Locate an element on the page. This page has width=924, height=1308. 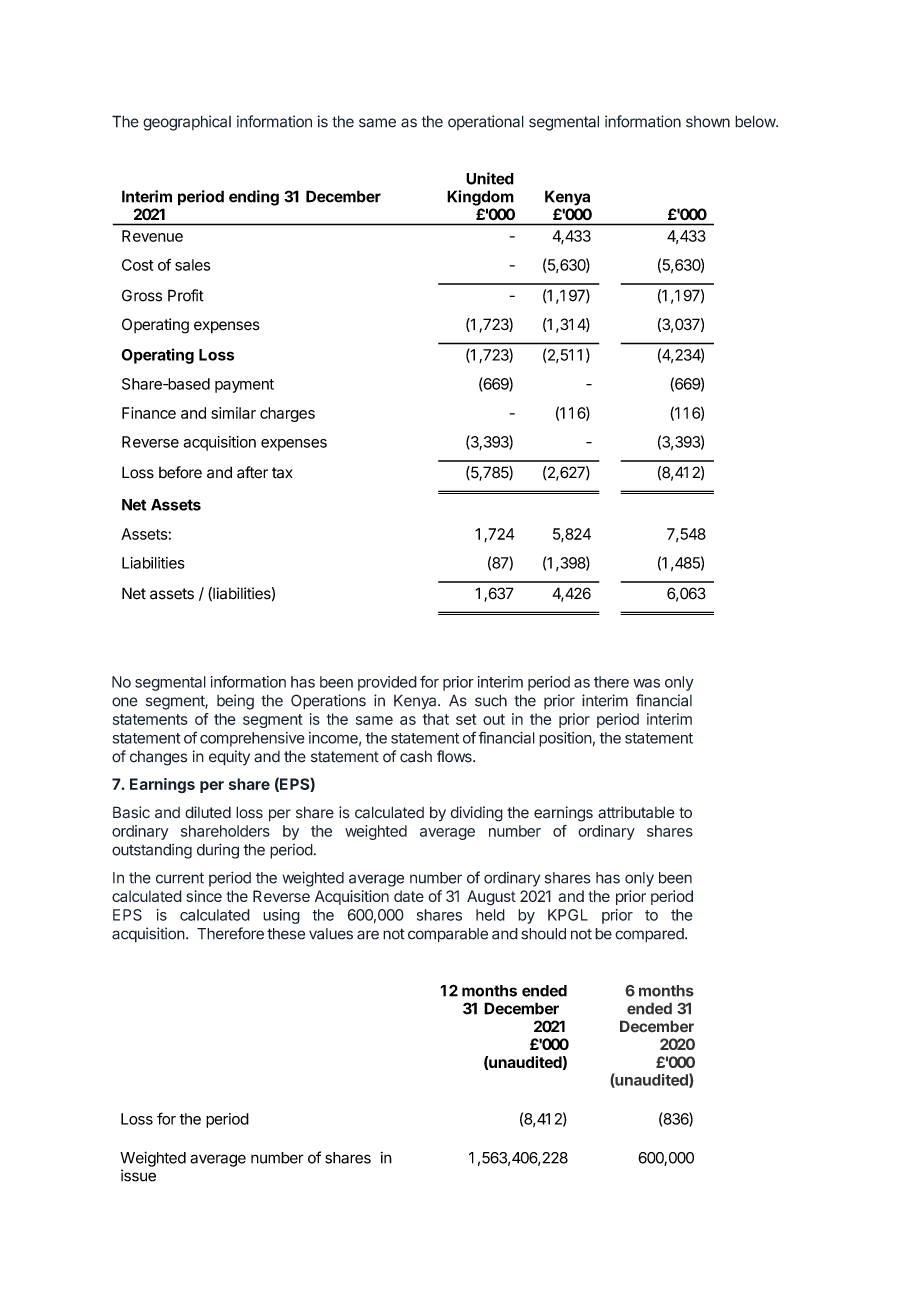
United is located at coordinates (490, 178).
